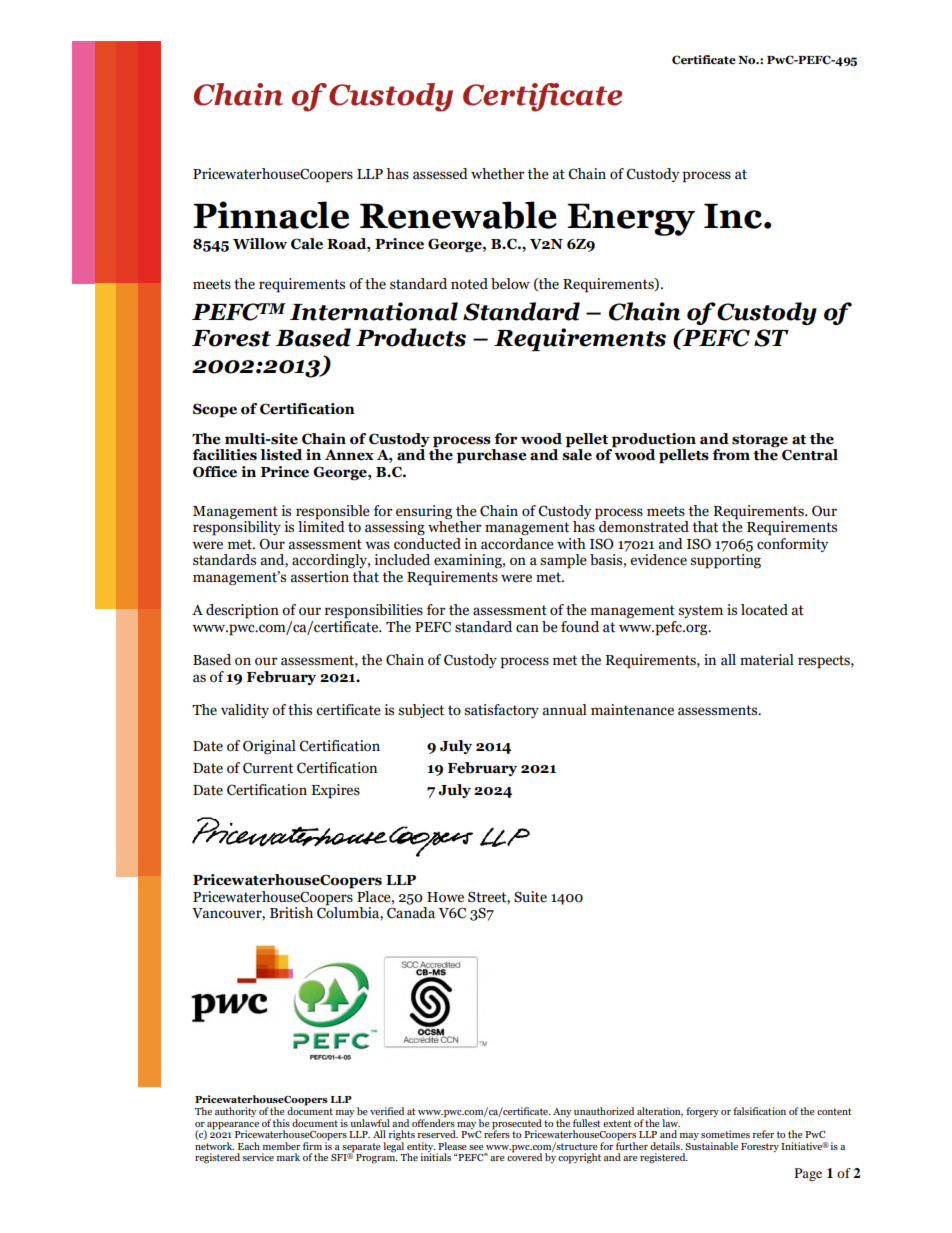 The image size is (952, 1233). I want to click on British, so click(291, 913).
